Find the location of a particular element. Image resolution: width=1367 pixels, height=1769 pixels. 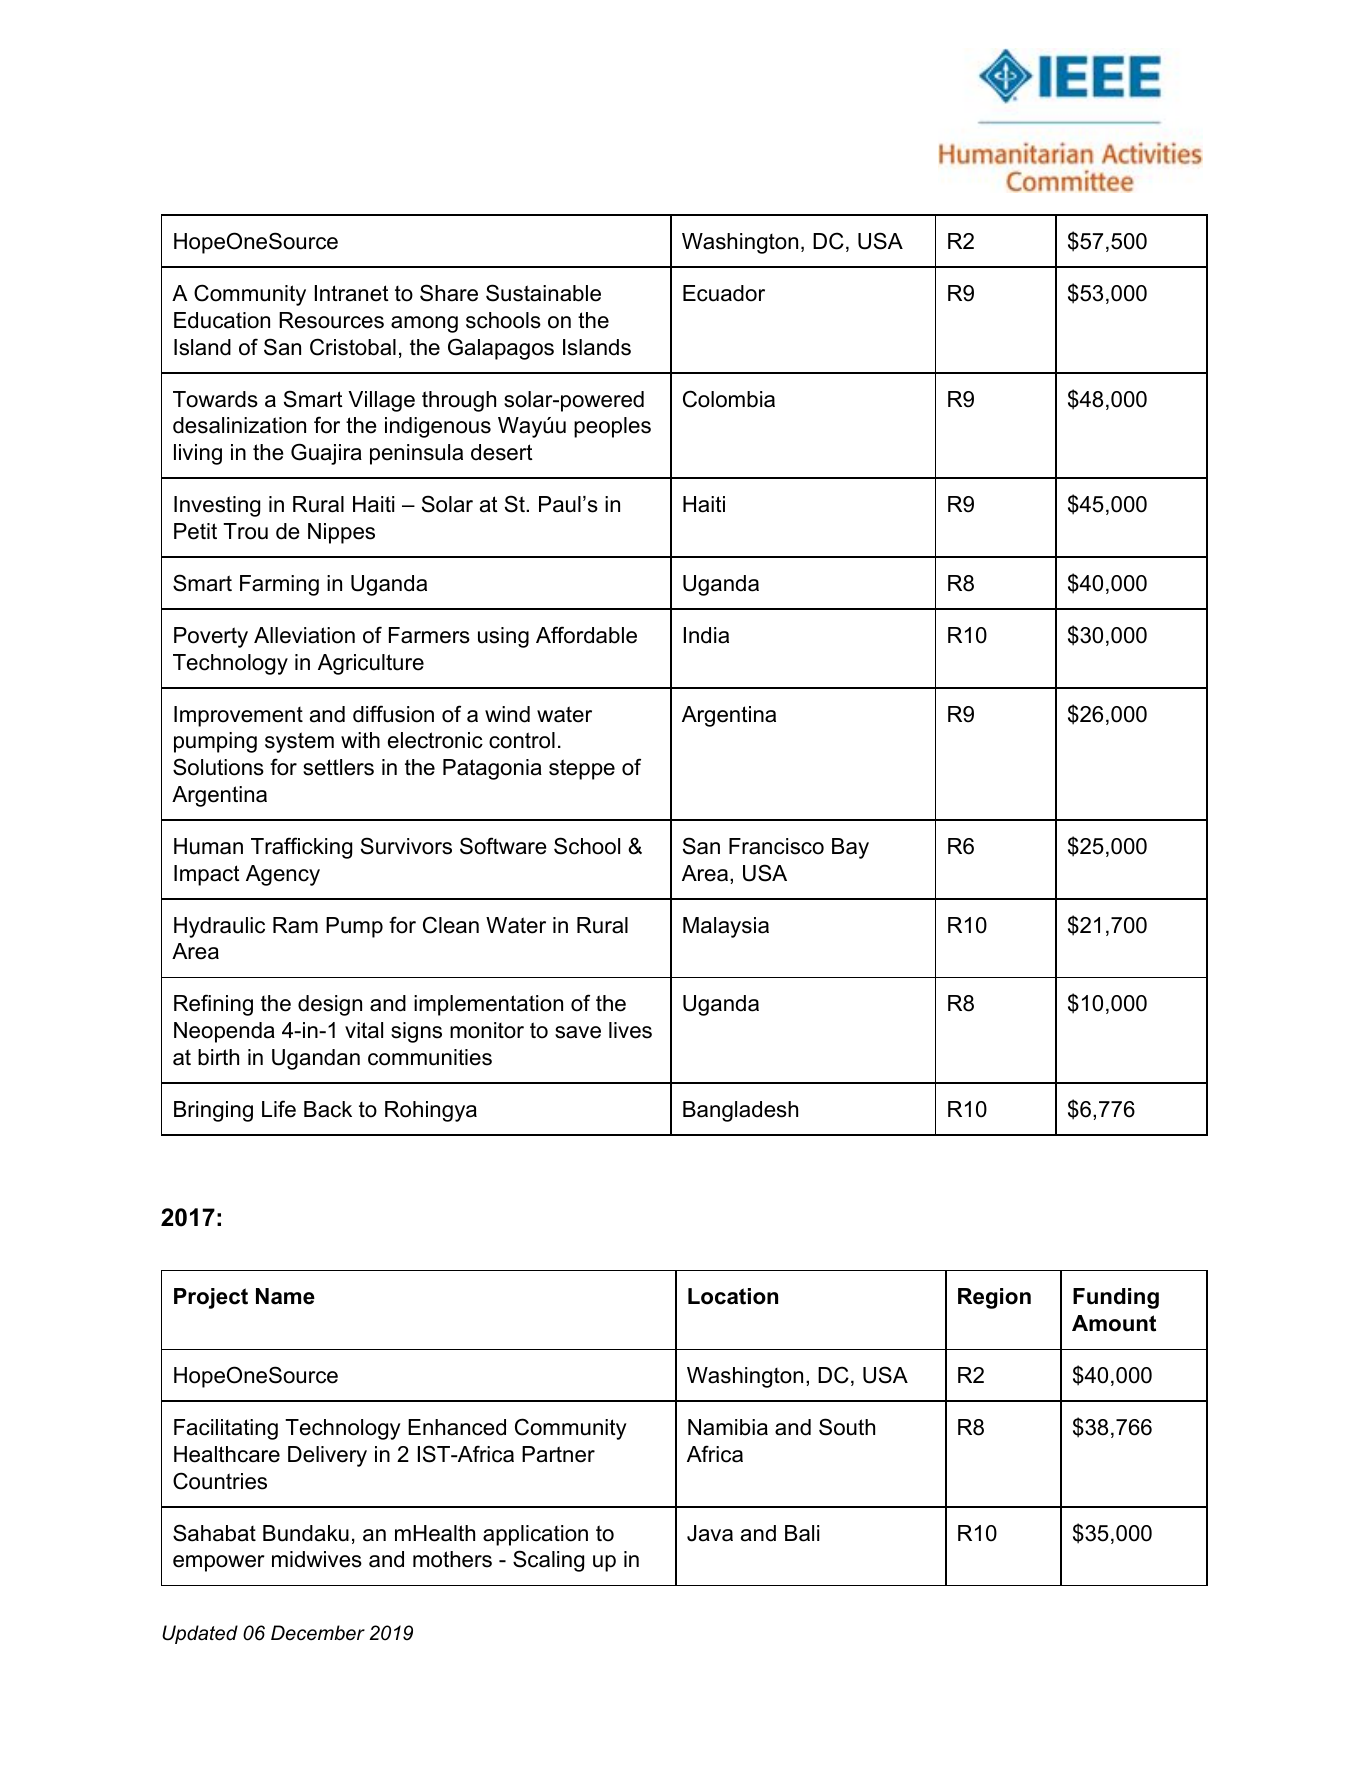

Malaysia is located at coordinates (726, 927).
